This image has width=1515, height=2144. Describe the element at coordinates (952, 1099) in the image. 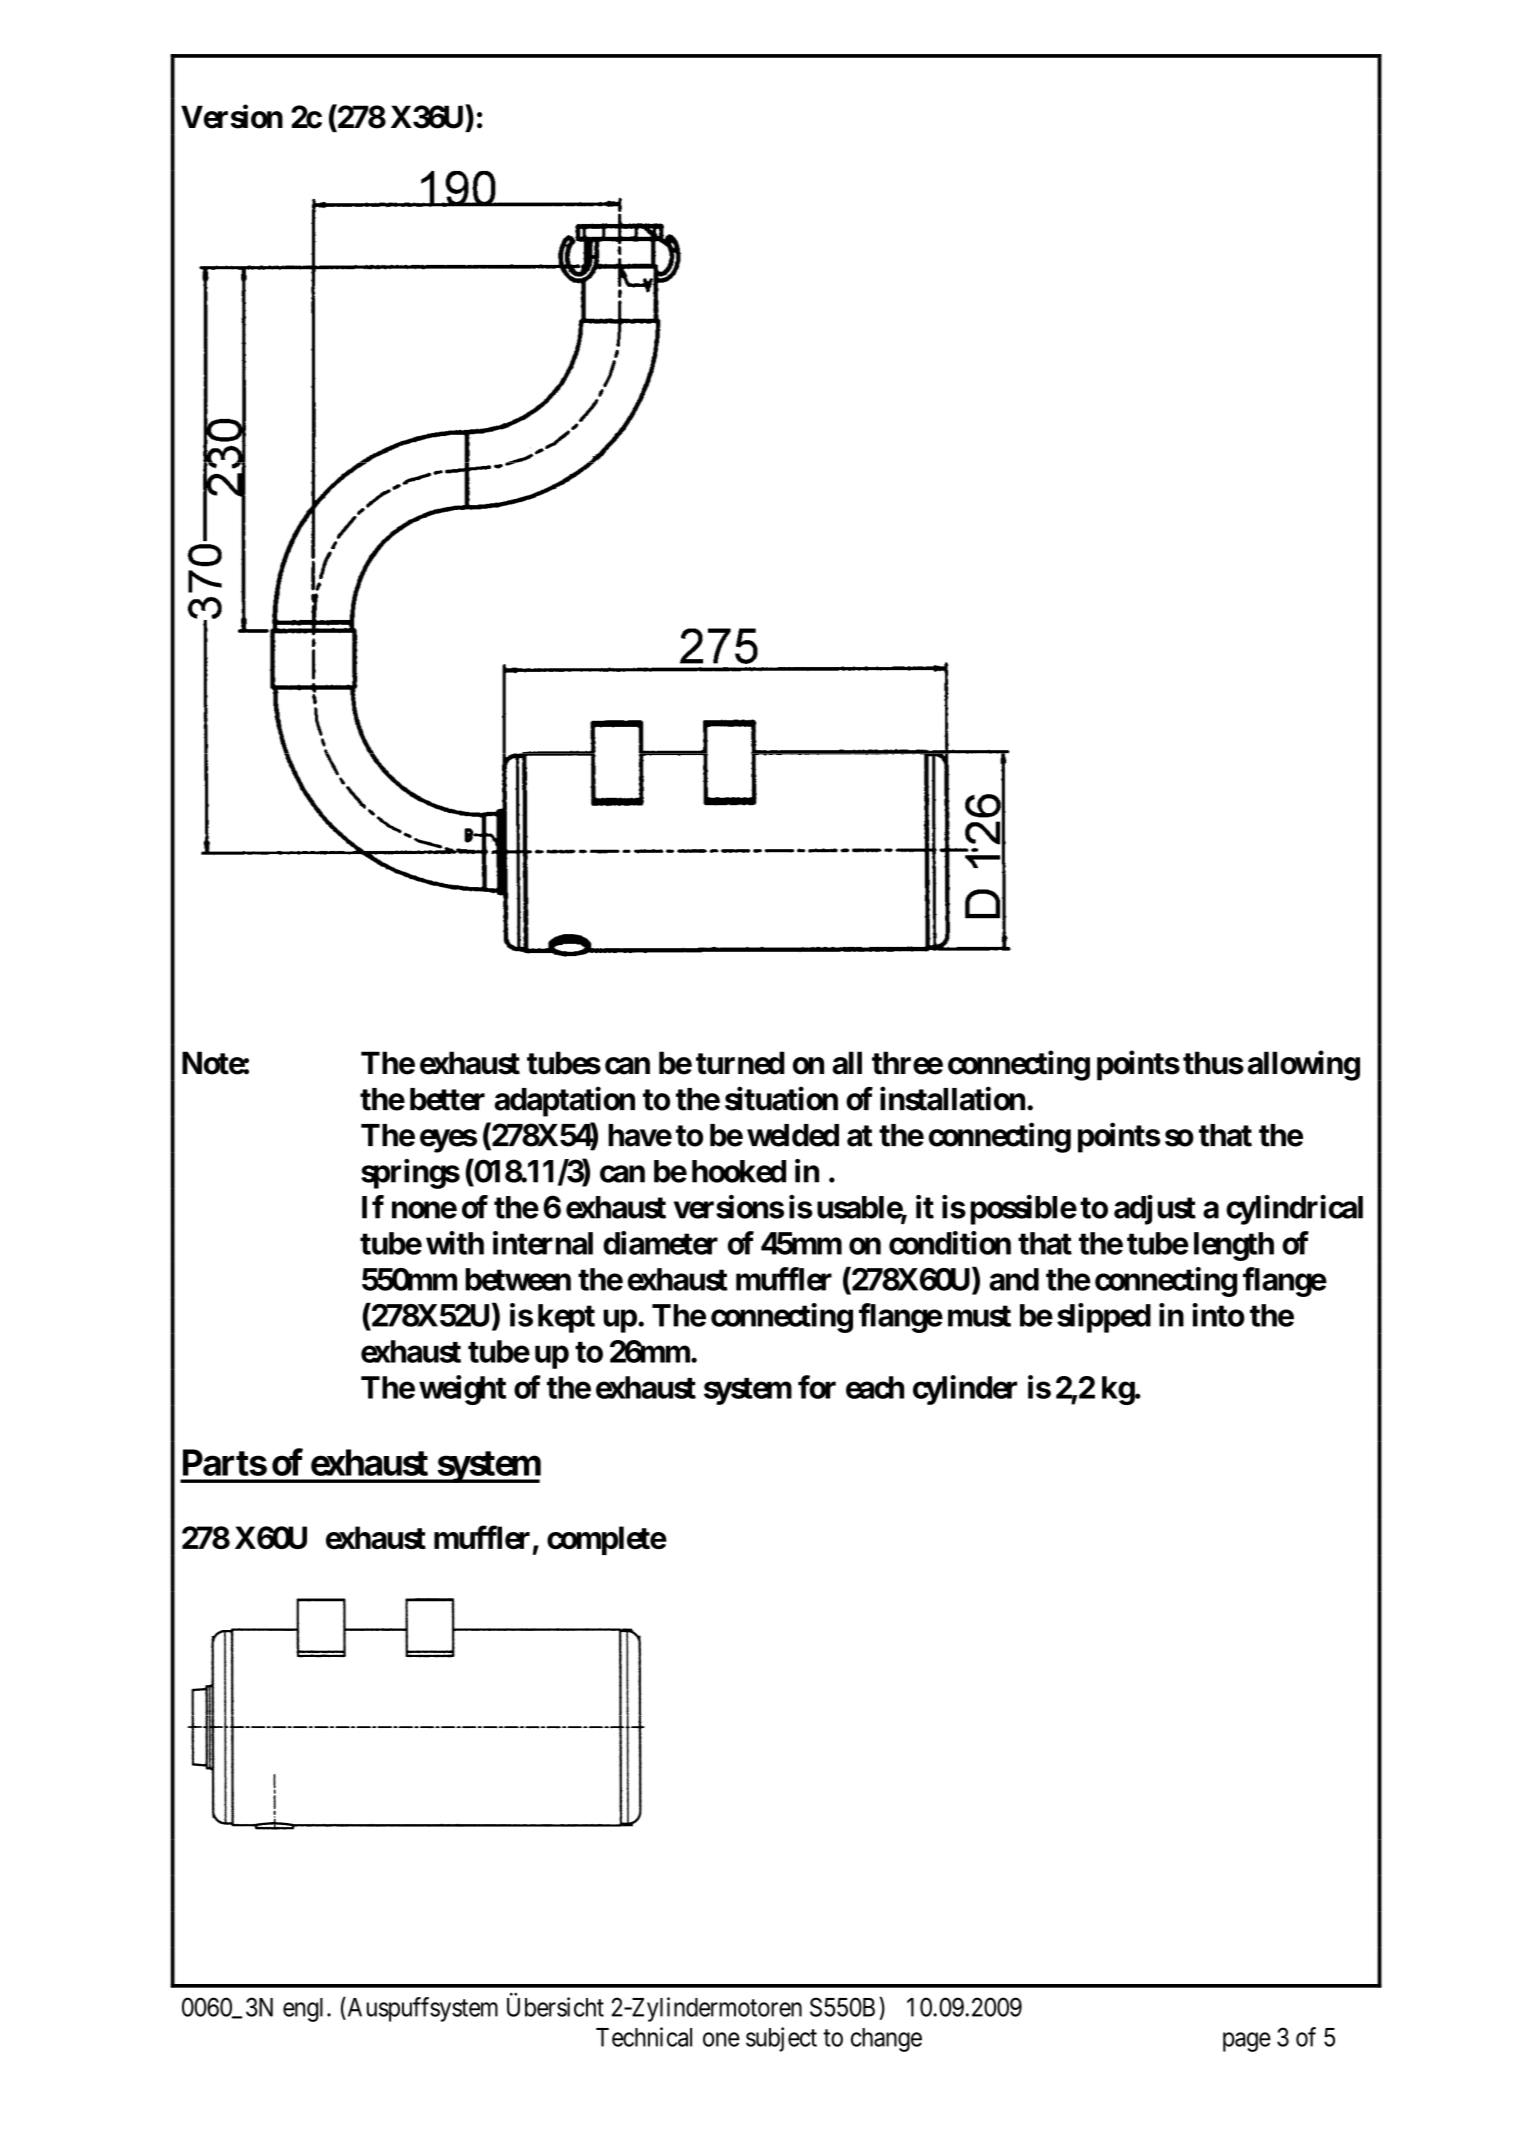

I see `installation` at that location.
